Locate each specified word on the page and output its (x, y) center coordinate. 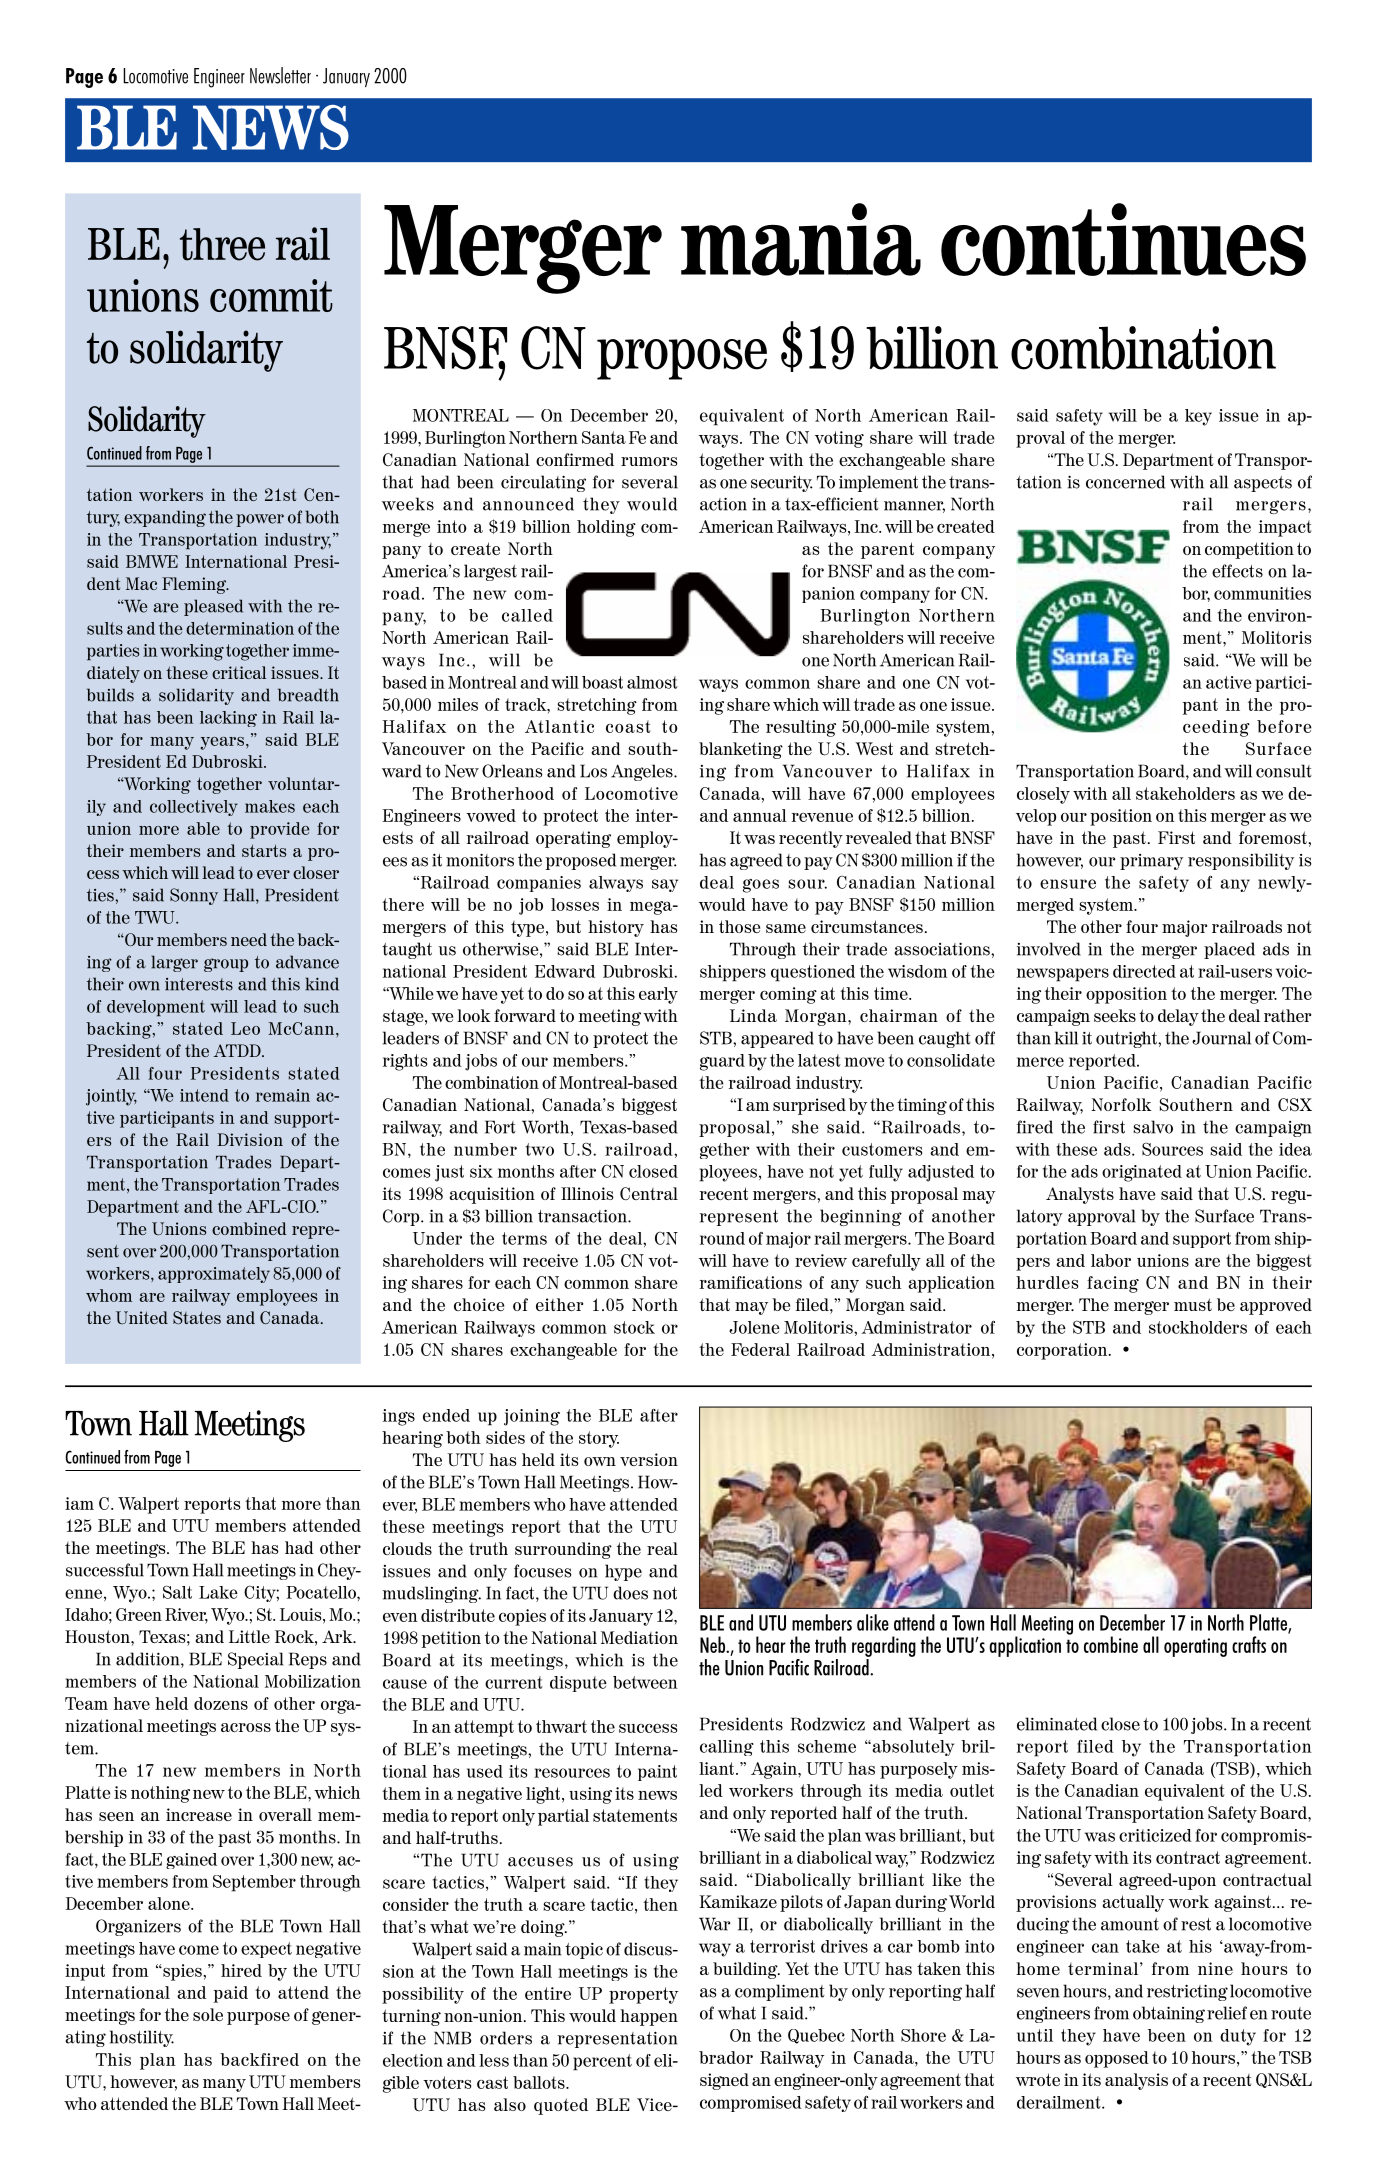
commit (271, 295)
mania (801, 239)
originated (1142, 1173)
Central (649, 1194)
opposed (1117, 2059)
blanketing (741, 750)
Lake (218, 1592)
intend (204, 1095)
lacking (228, 719)
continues (1123, 239)
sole (208, 2014)
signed (724, 2081)
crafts (1249, 1644)
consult (1284, 771)
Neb (714, 1644)
